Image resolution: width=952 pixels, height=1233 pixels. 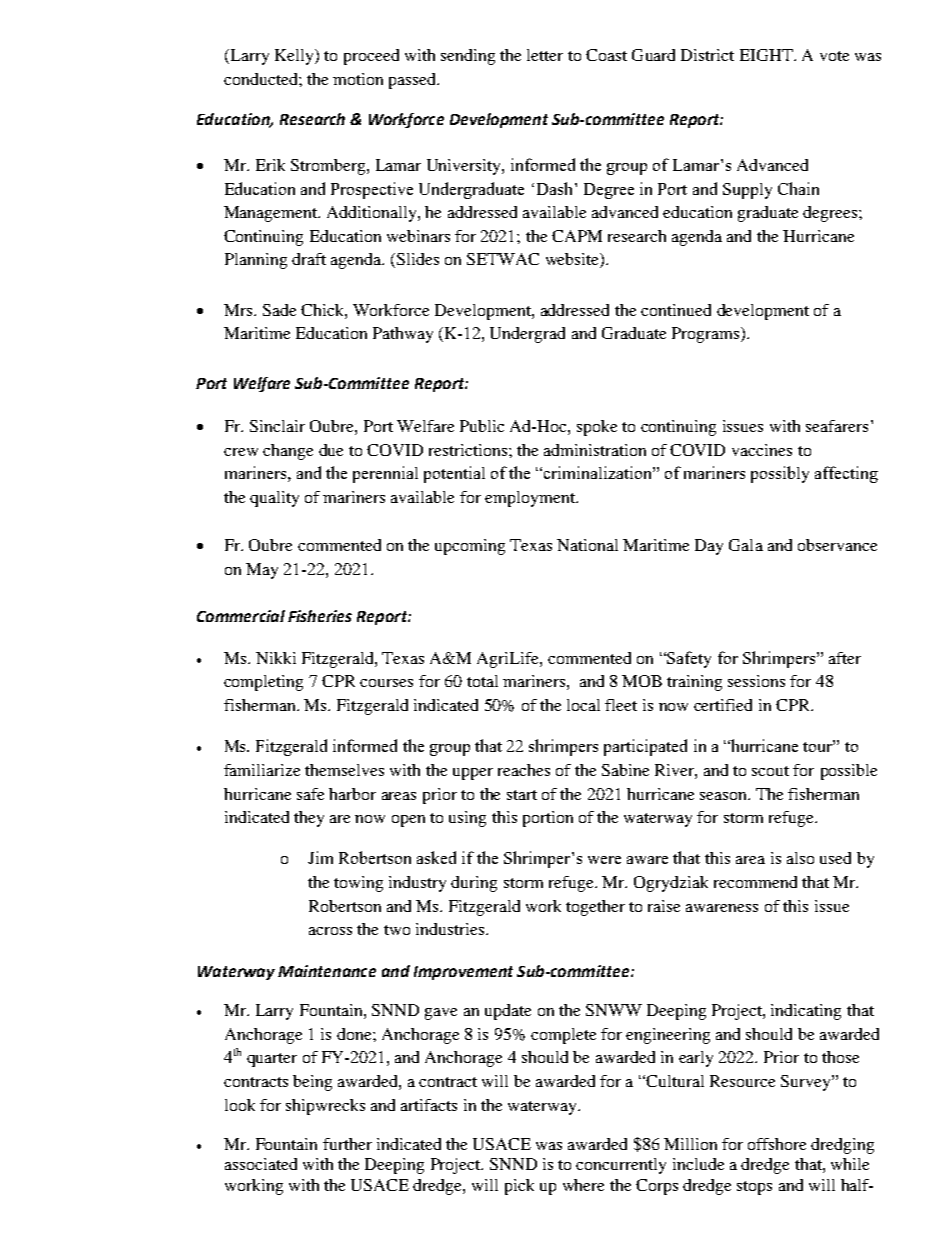 I want to click on letter, so click(x=545, y=55).
